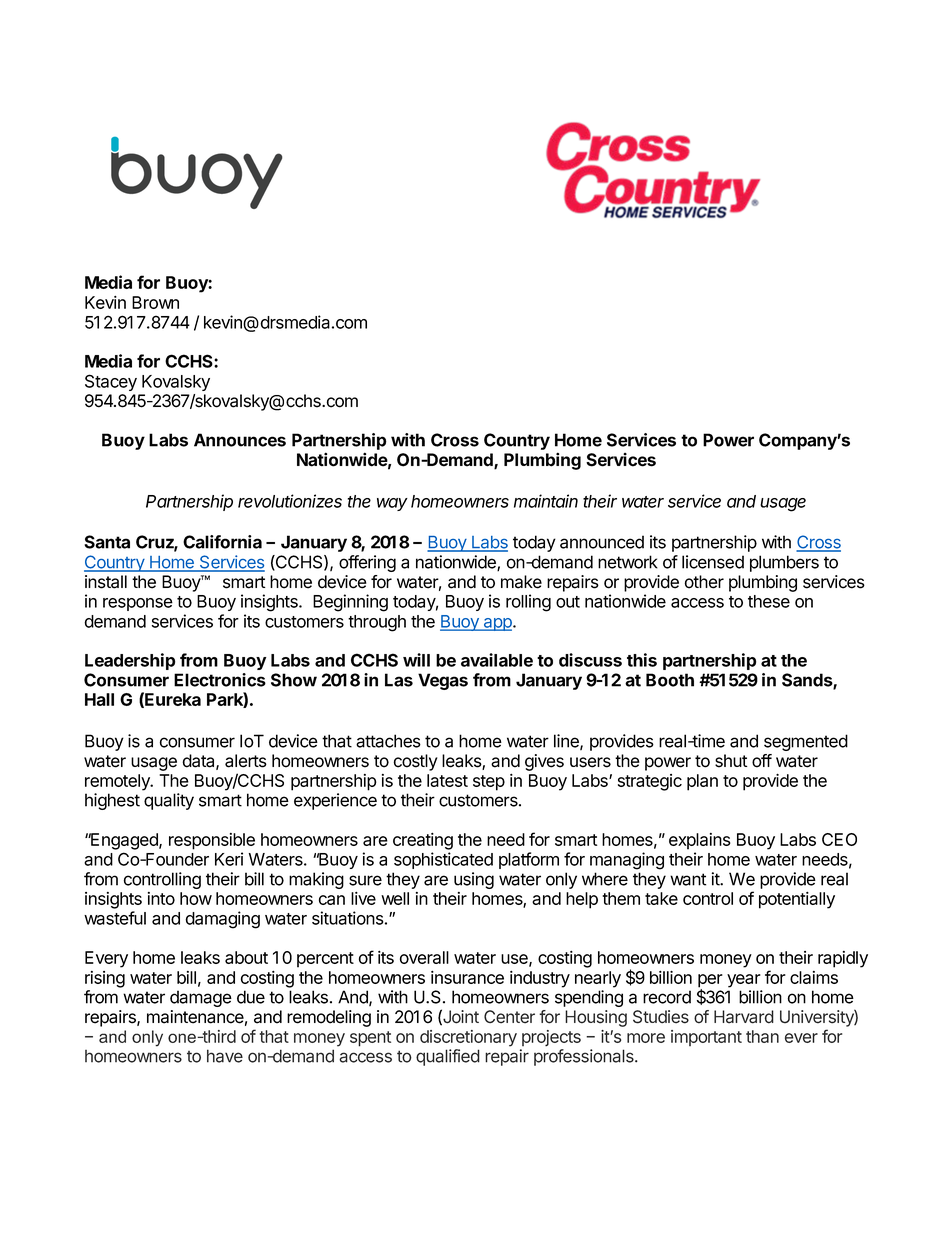  I want to click on revolutionizes, so click(290, 501).
